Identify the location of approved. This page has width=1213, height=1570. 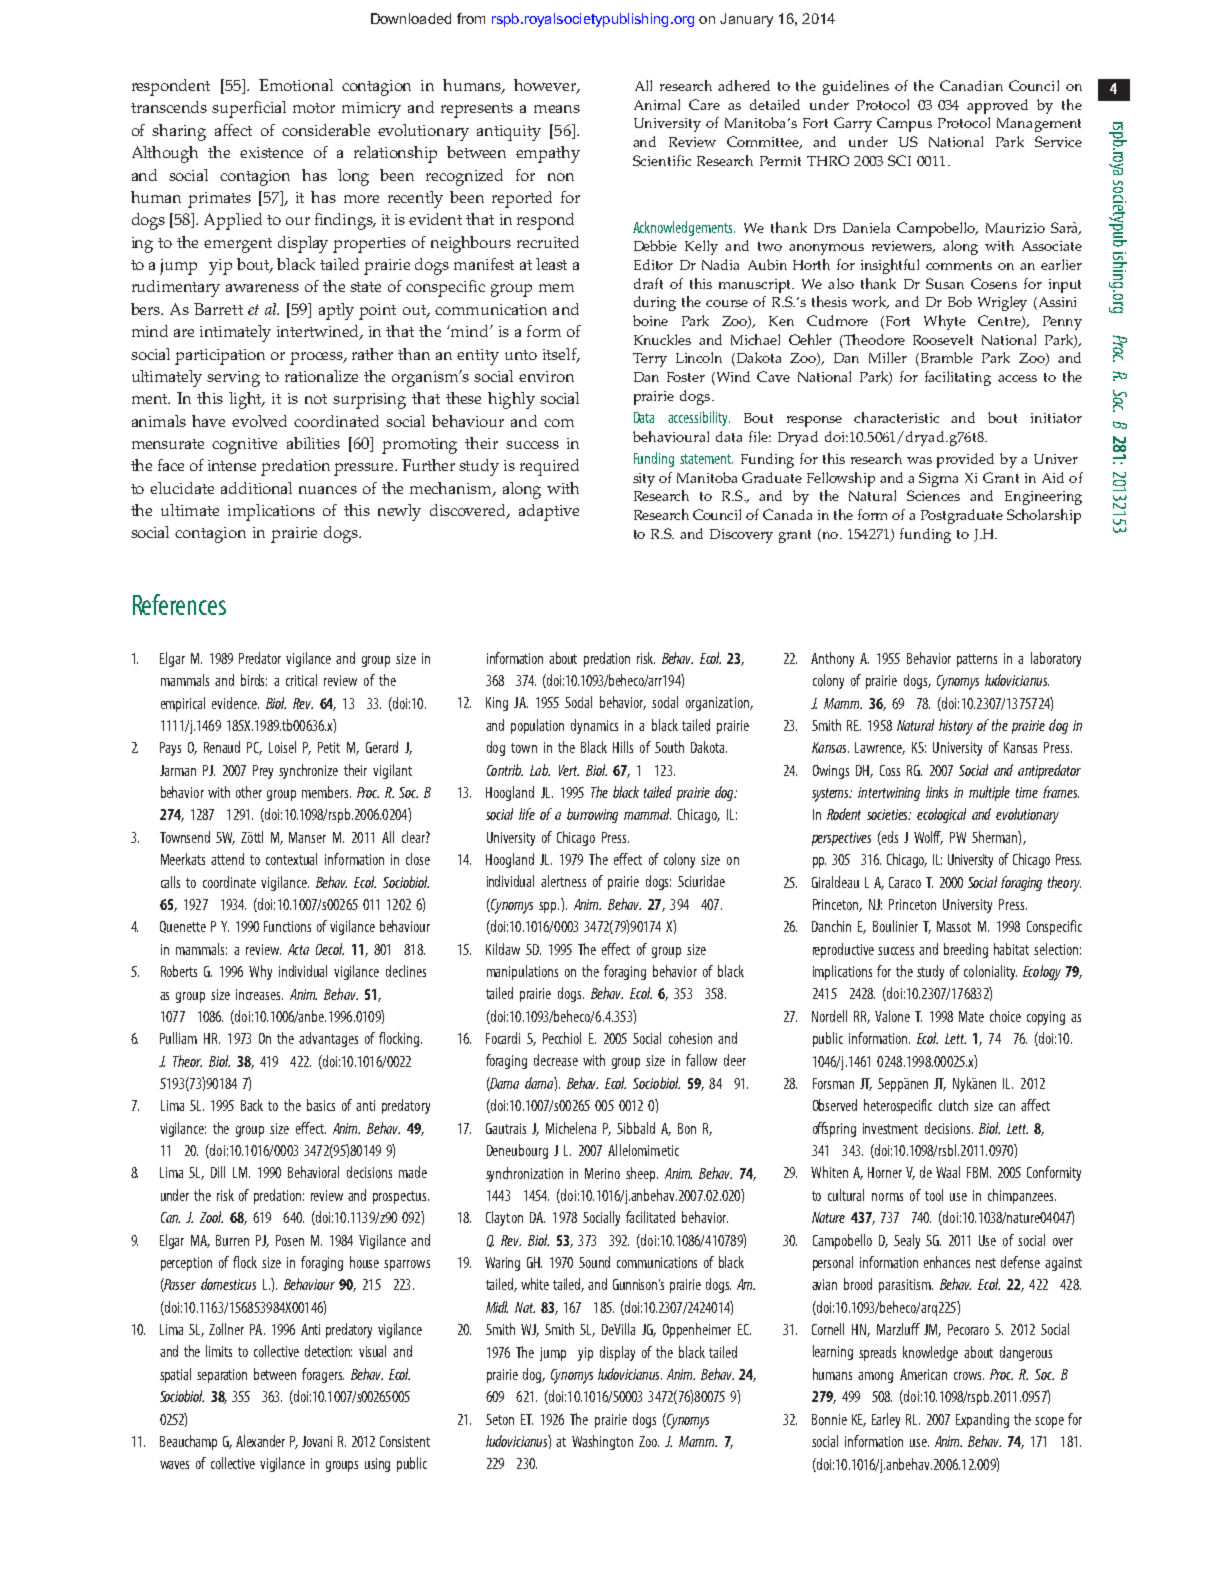
(997, 106).
